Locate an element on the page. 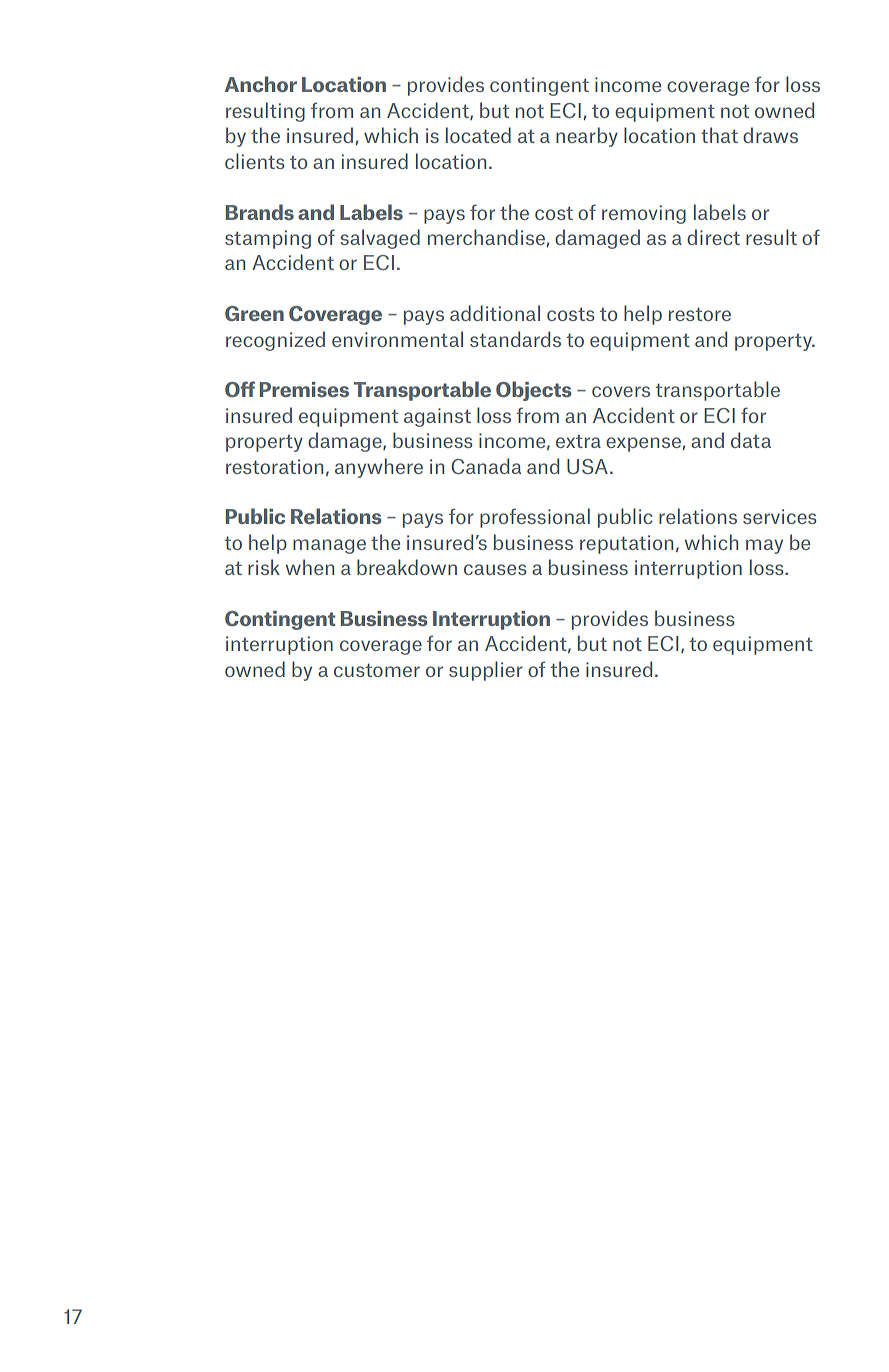 Image resolution: width=889 pixels, height=1372 pixels. supplier is located at coordinates (486, 671).
